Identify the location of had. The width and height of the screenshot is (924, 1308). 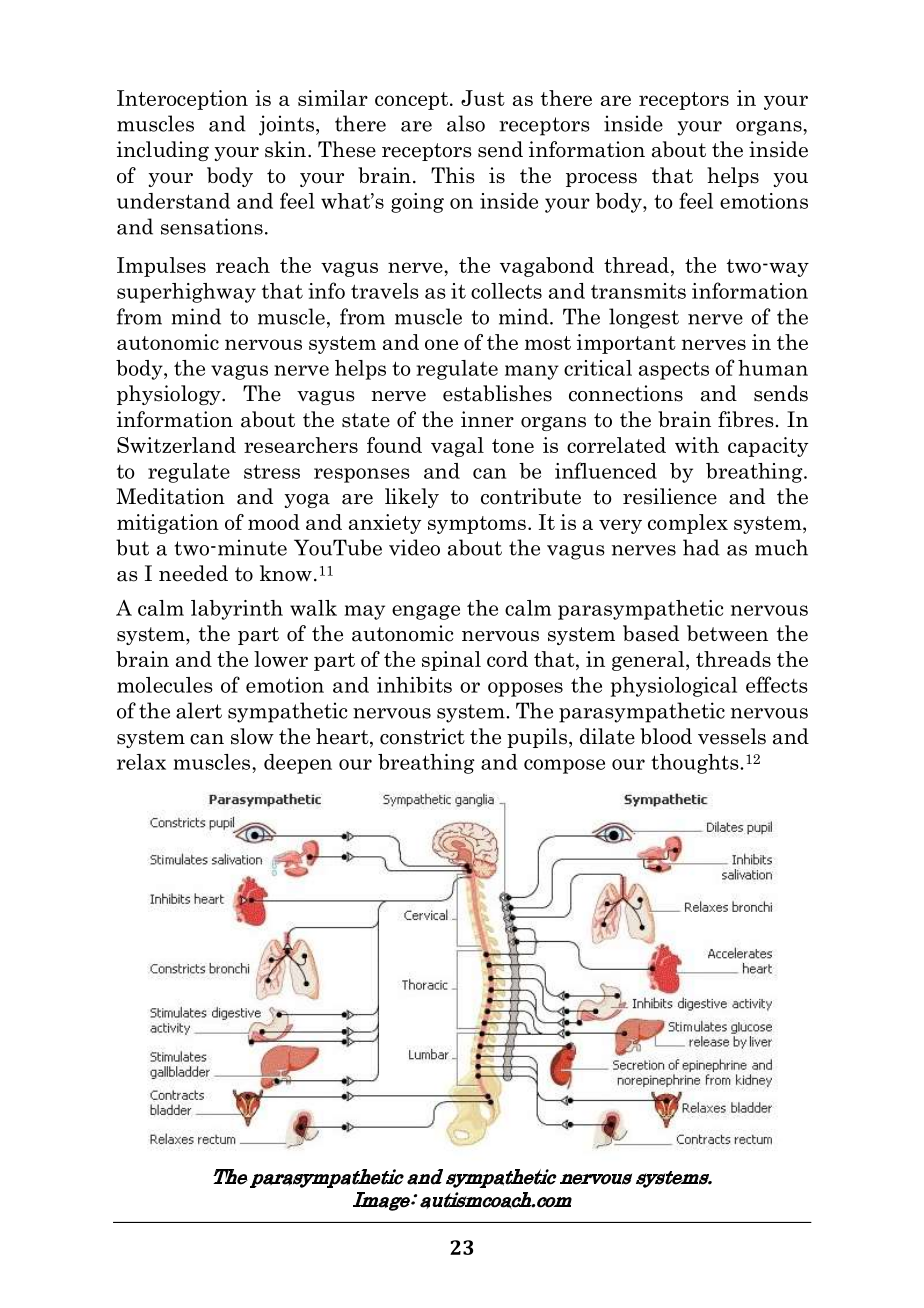
(701, 547).
